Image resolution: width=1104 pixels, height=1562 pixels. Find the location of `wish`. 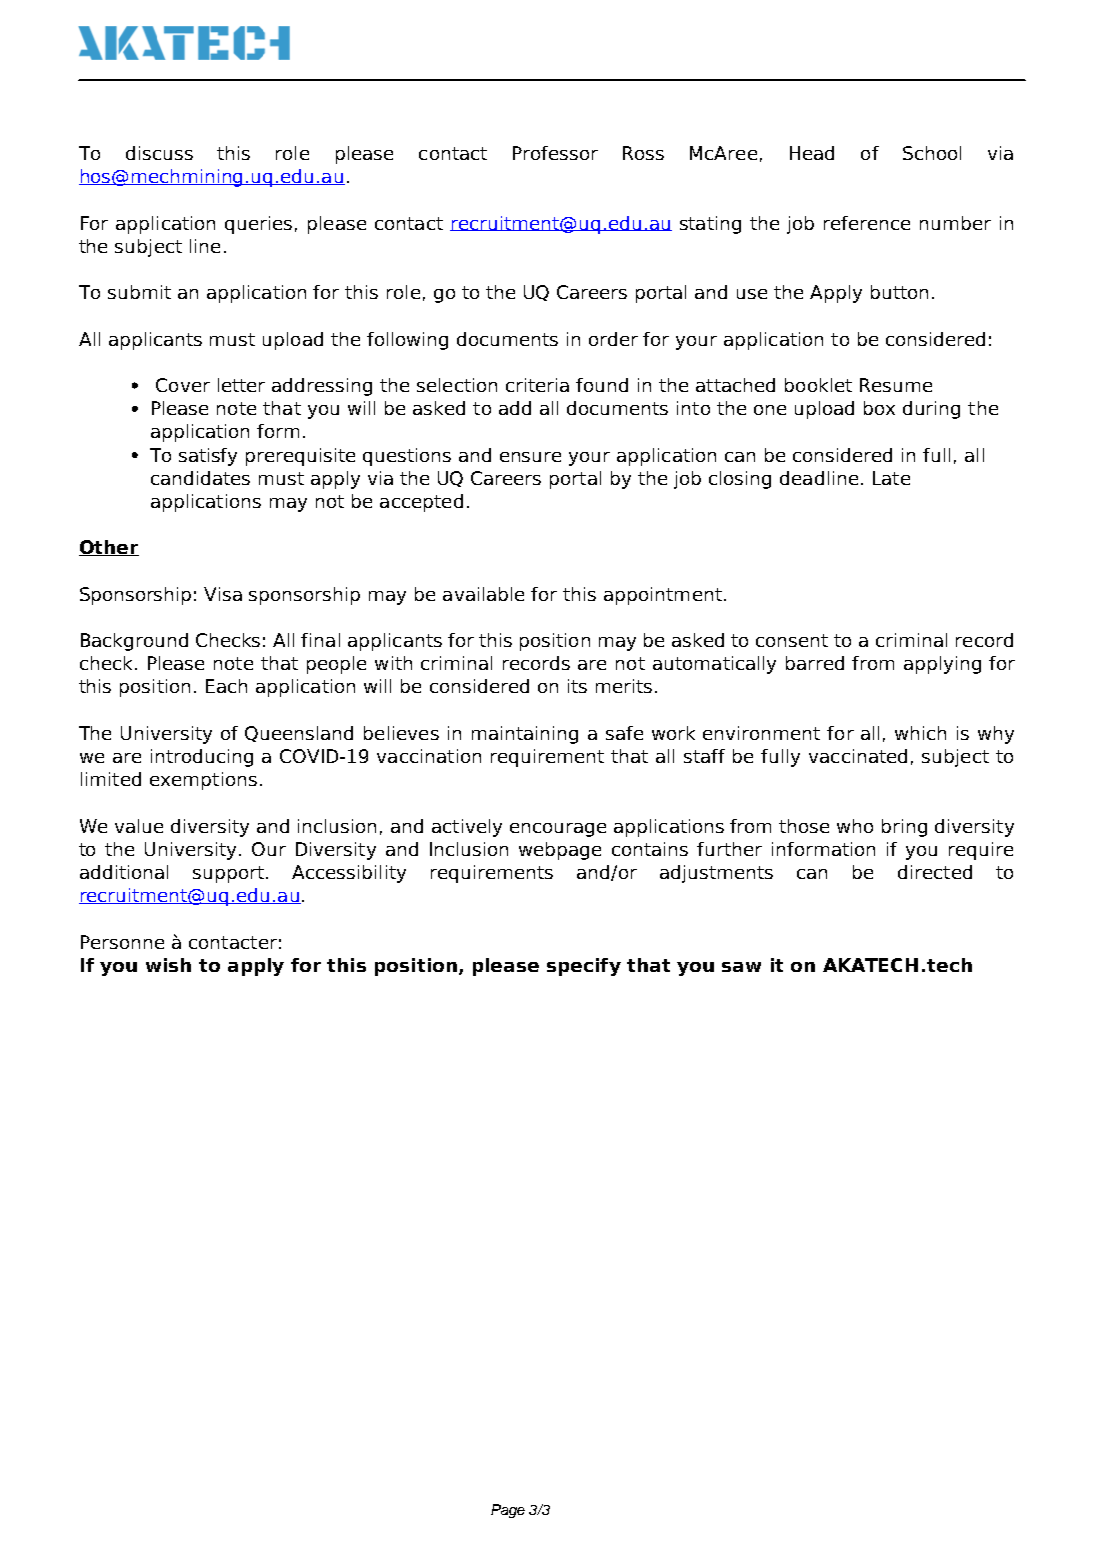

wish is located at coordinates (168, 965).
